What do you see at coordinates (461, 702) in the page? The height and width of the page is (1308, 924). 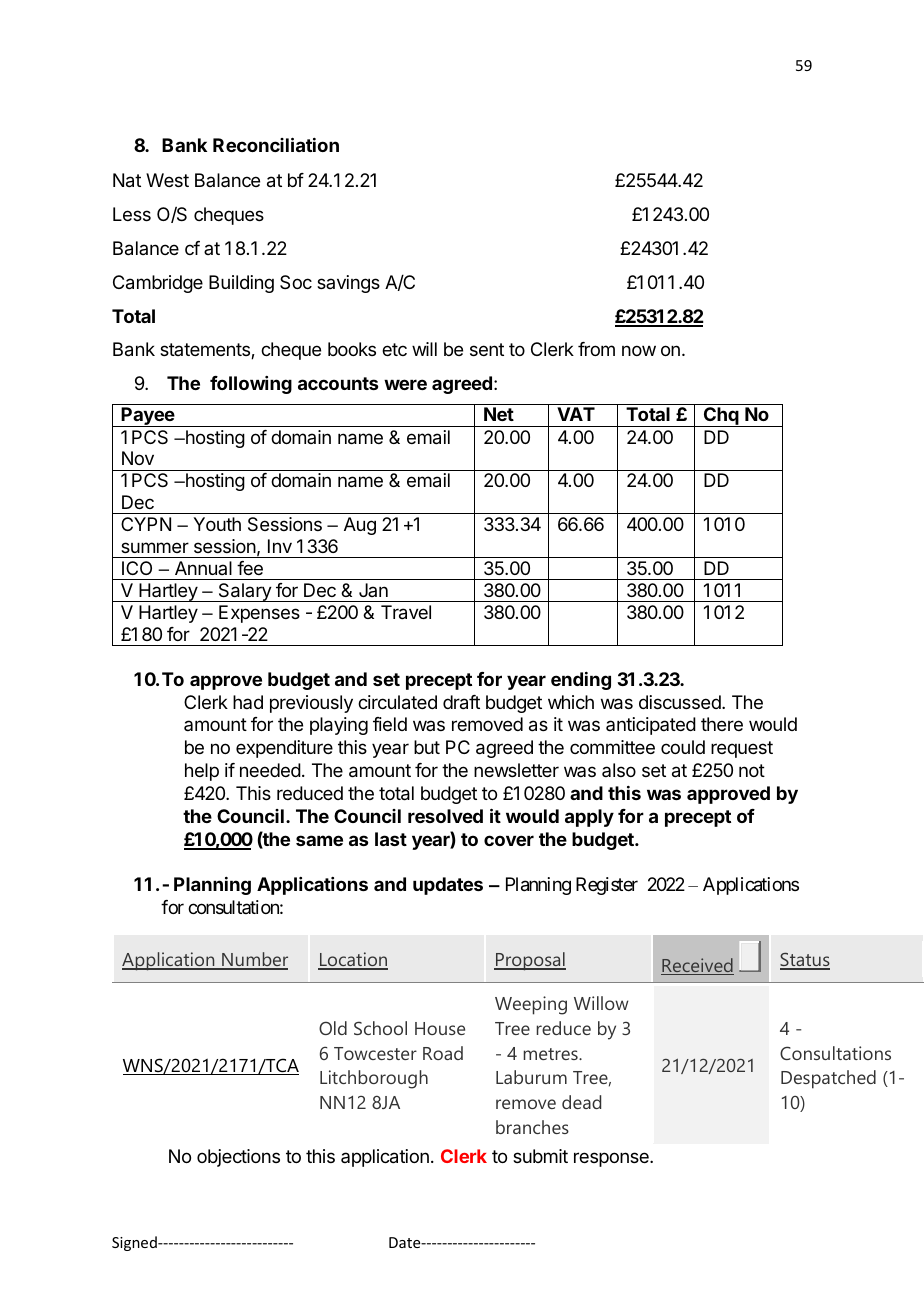 I see `draft` at bounding box center [461, 702].
